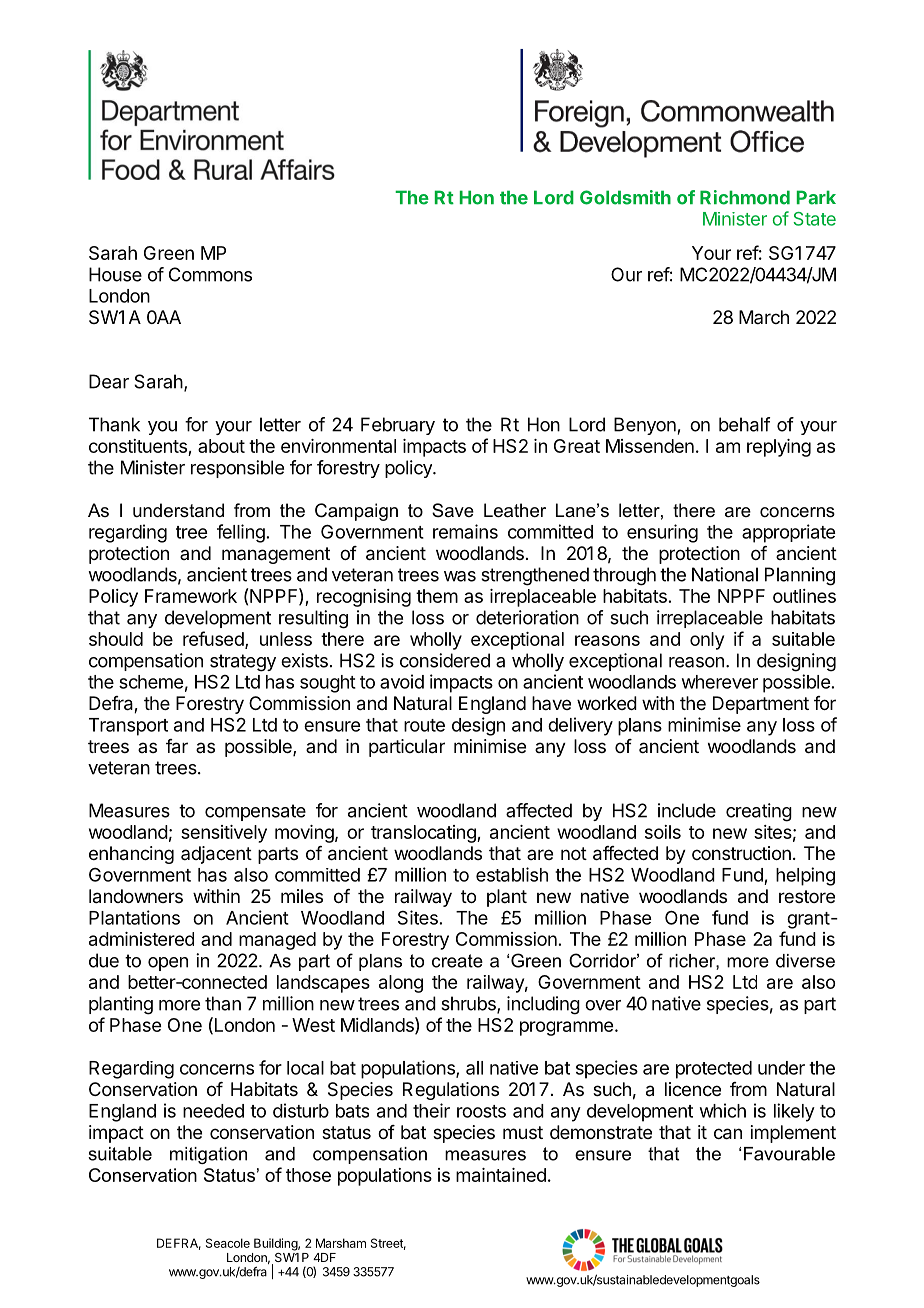 Image resolution: width=924 pixels, height=1308 pixels. I want to click on roosts, so click(481, 1111).
